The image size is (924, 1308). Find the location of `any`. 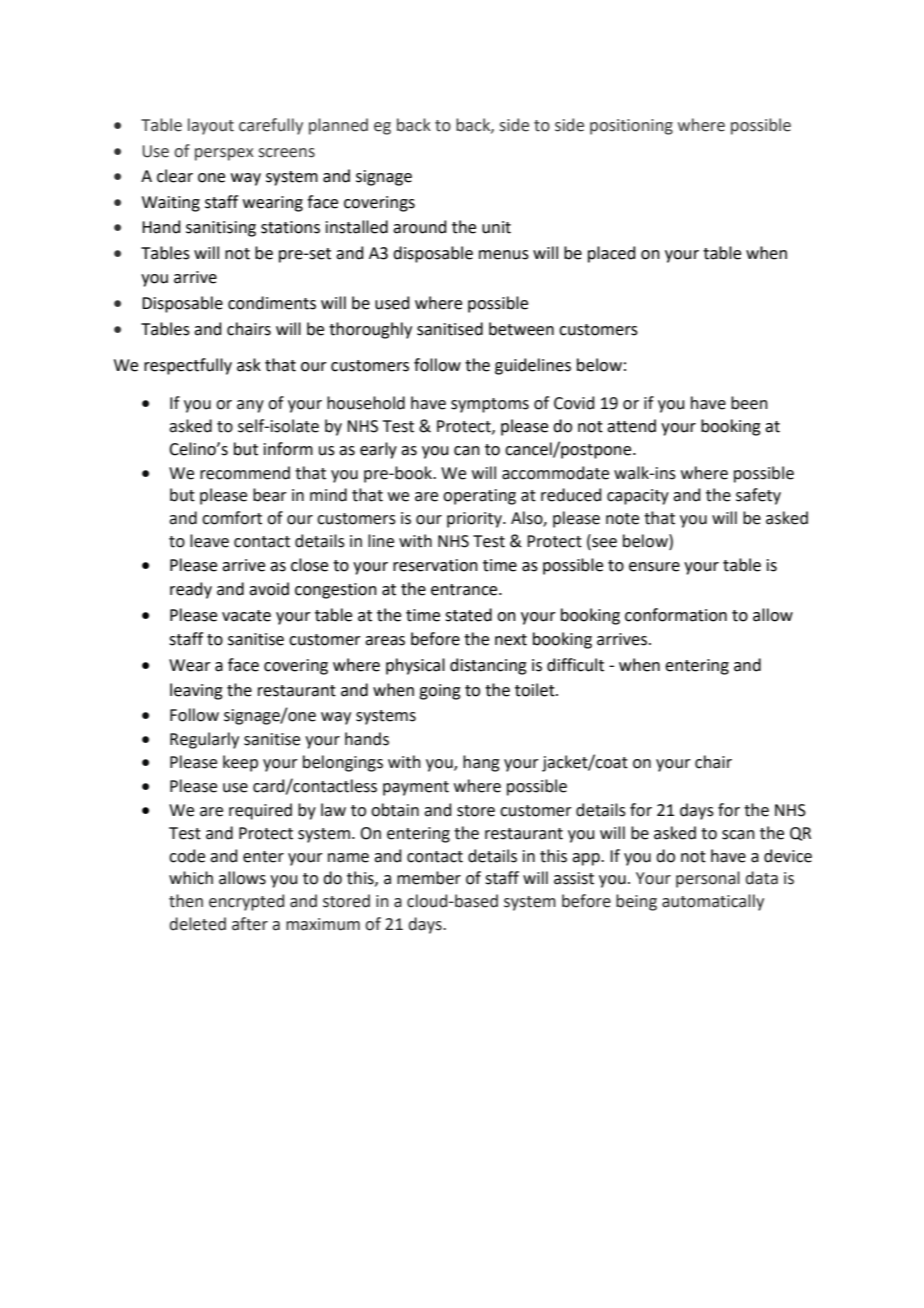

any is located at coordinates (250, 406).
